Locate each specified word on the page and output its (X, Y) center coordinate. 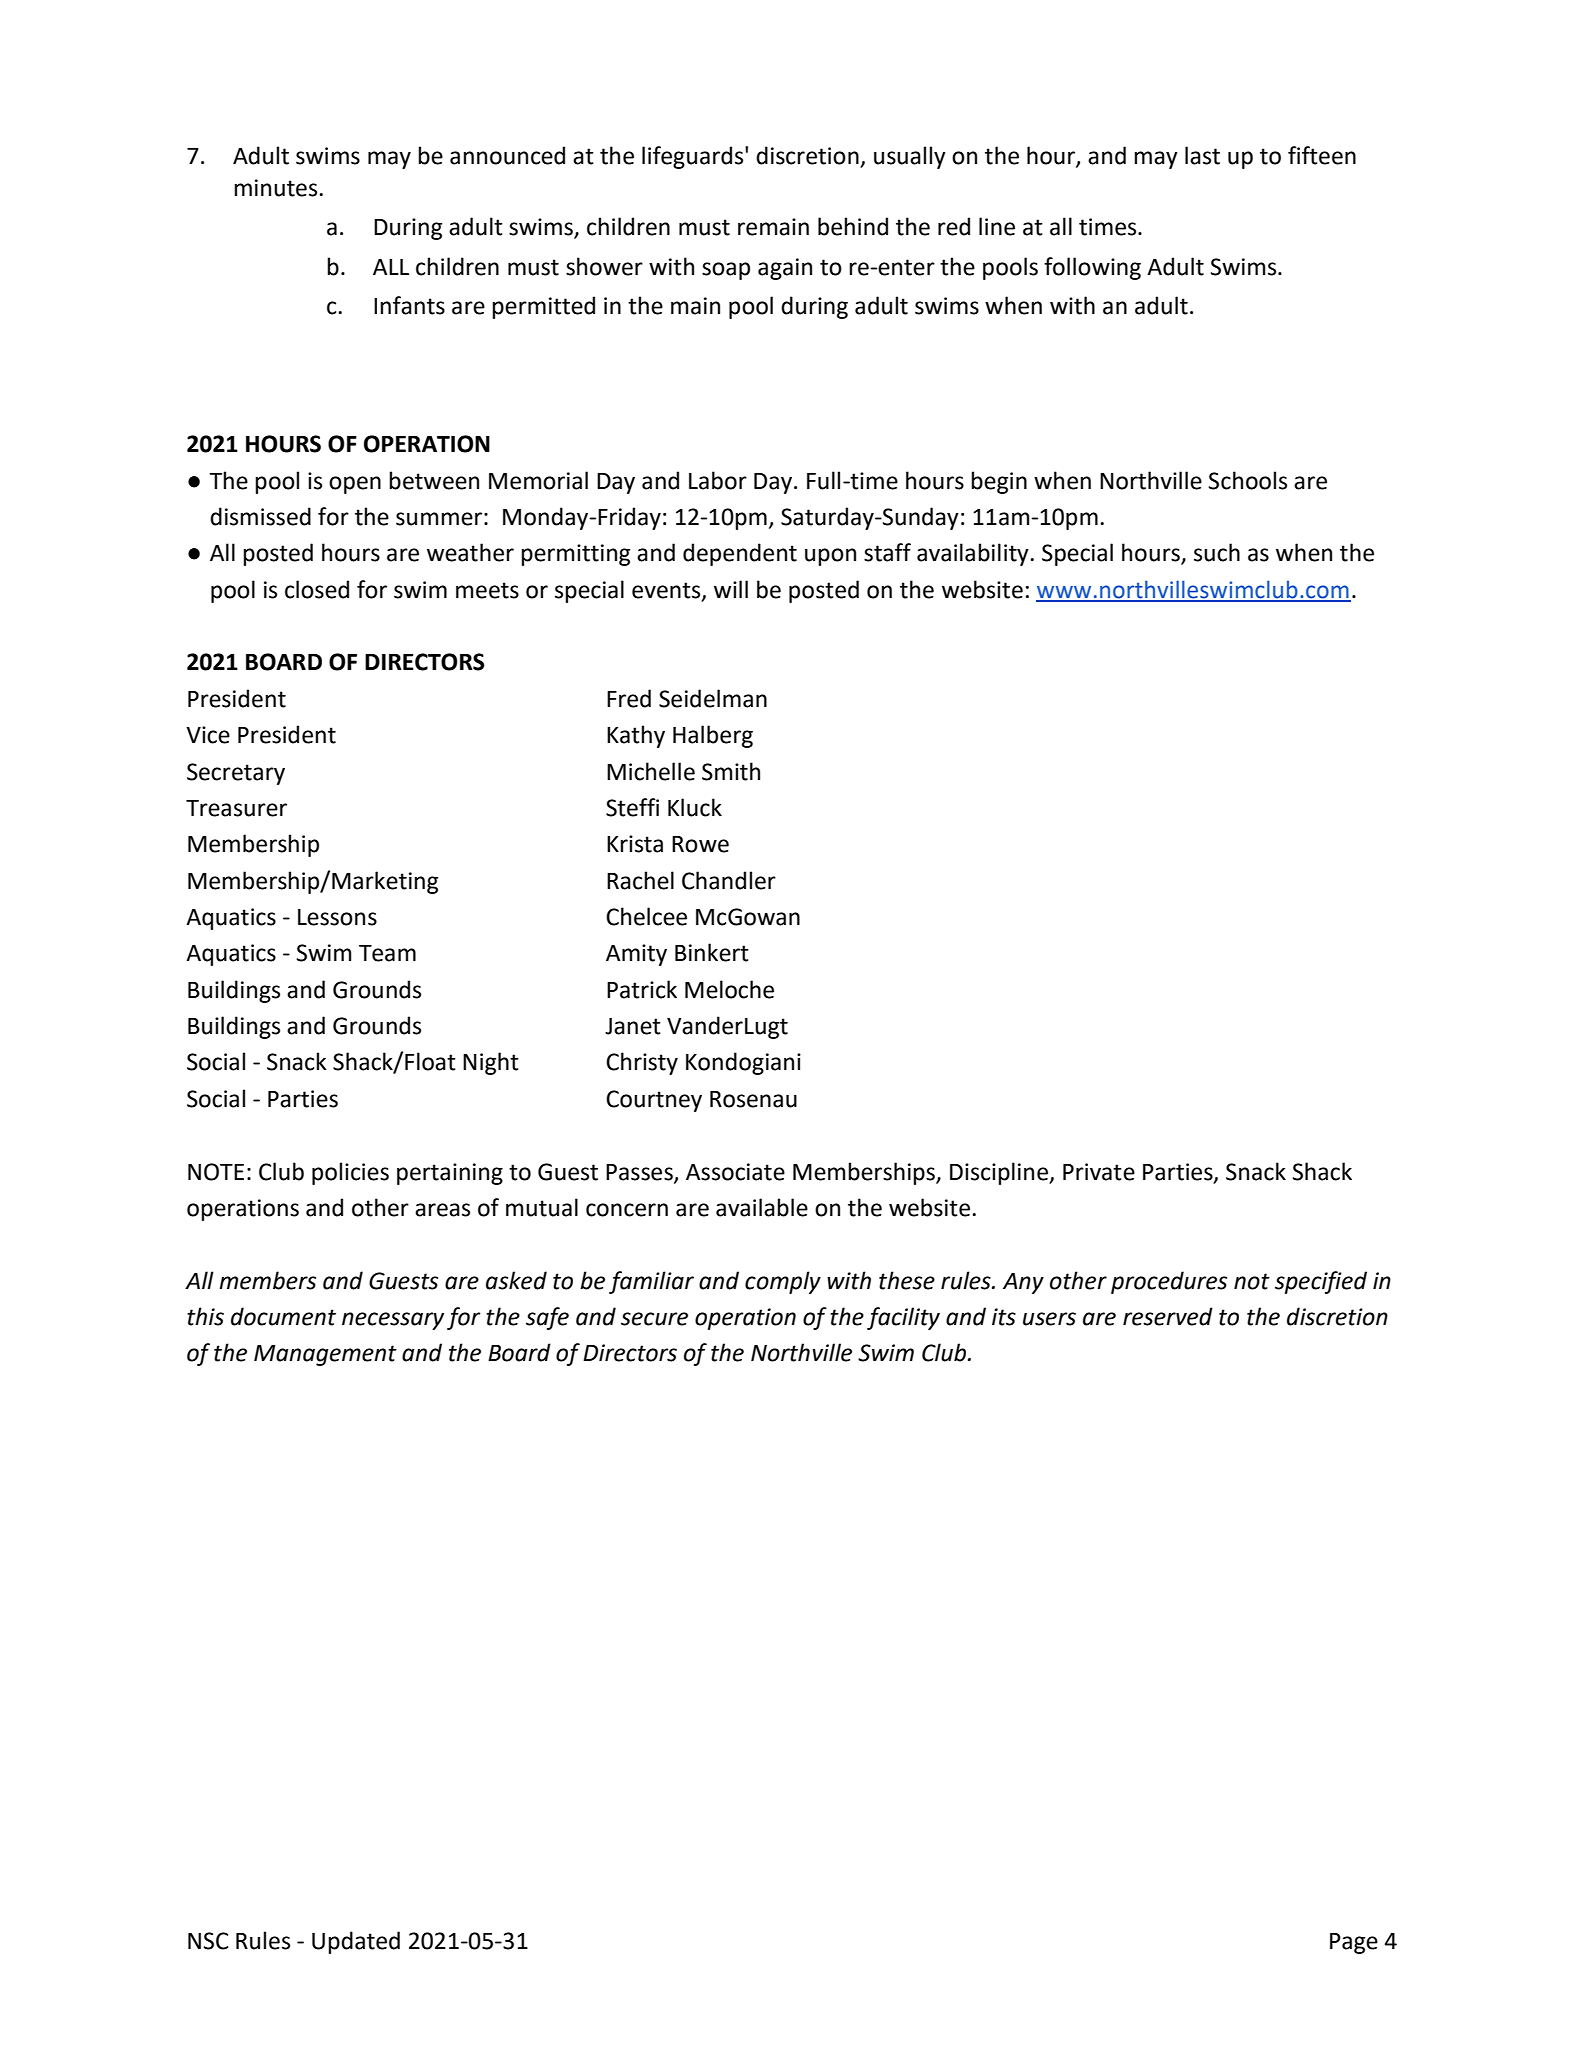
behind (853, 226)
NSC (208, 1941)
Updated (356, 1942)
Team (387, 953)
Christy (642, 1063)
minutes (275, 188)
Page (1354, 1943)
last (1202, 155)
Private (1099, 1172)
